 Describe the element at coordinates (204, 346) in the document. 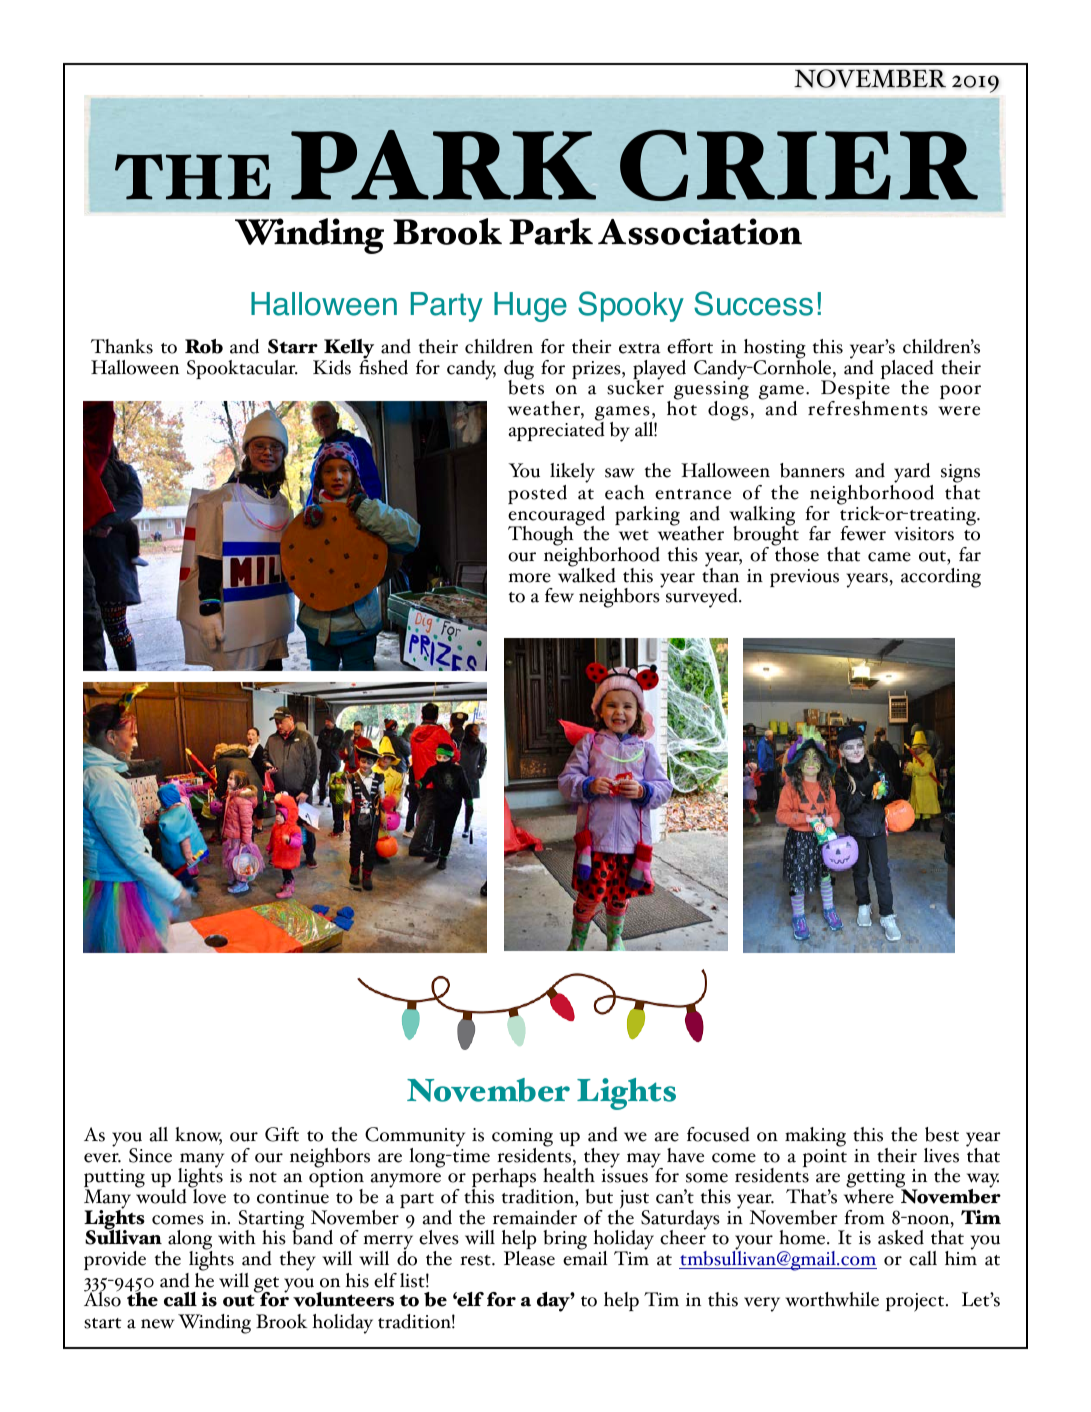

I see `Rob` at that location.
